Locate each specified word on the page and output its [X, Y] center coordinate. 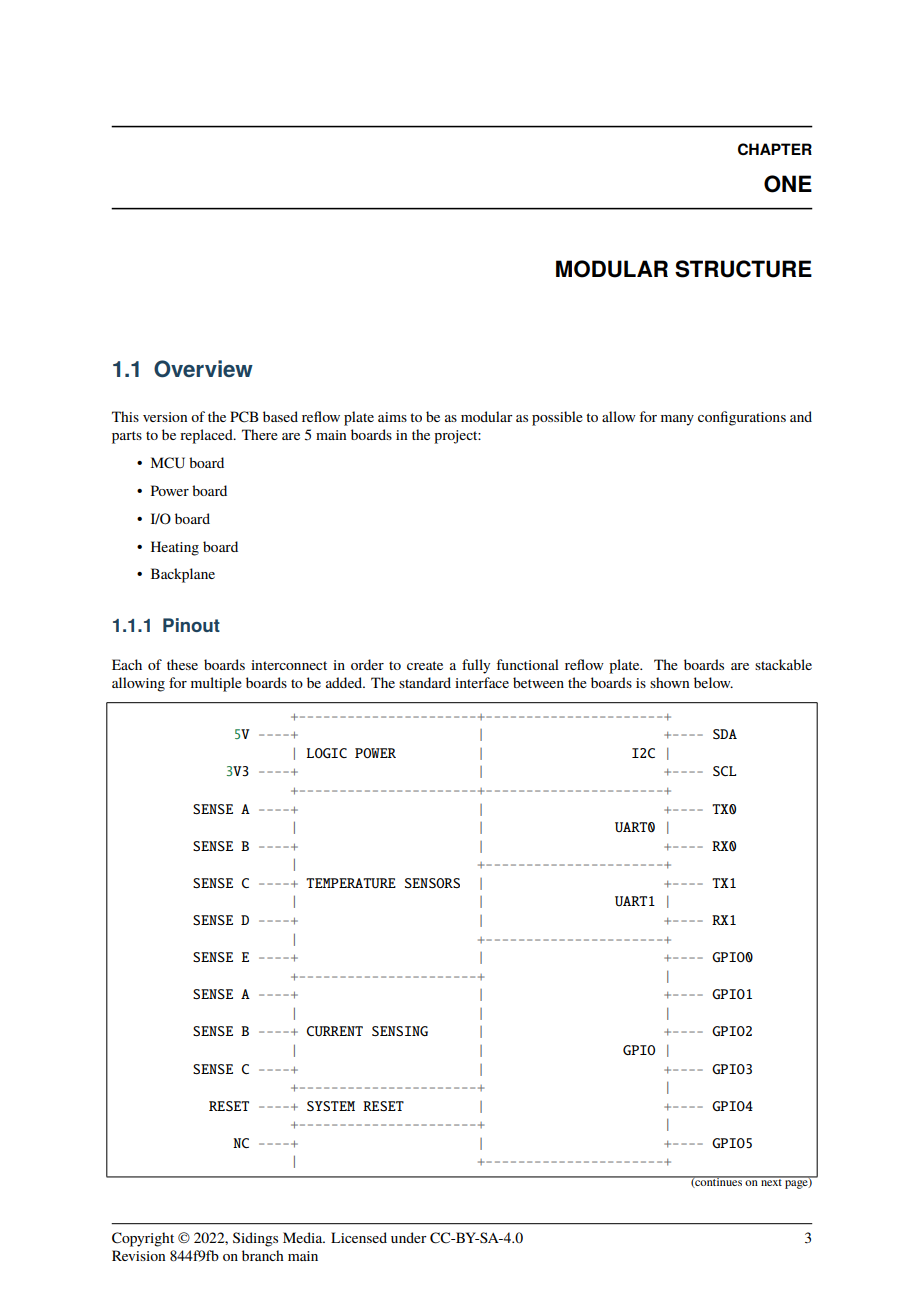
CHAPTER [775, 149]
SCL [724, 771]
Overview [203, 369]
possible [557, 418]
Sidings [255, 1239]
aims [392, 417]
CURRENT [335, 1031]
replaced [207, 436]
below [713, 682]
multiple [216, 684]
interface [482, 682]
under [409, 1237]
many [677, 420]
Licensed [359, 1237]
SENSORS [432, 883]
